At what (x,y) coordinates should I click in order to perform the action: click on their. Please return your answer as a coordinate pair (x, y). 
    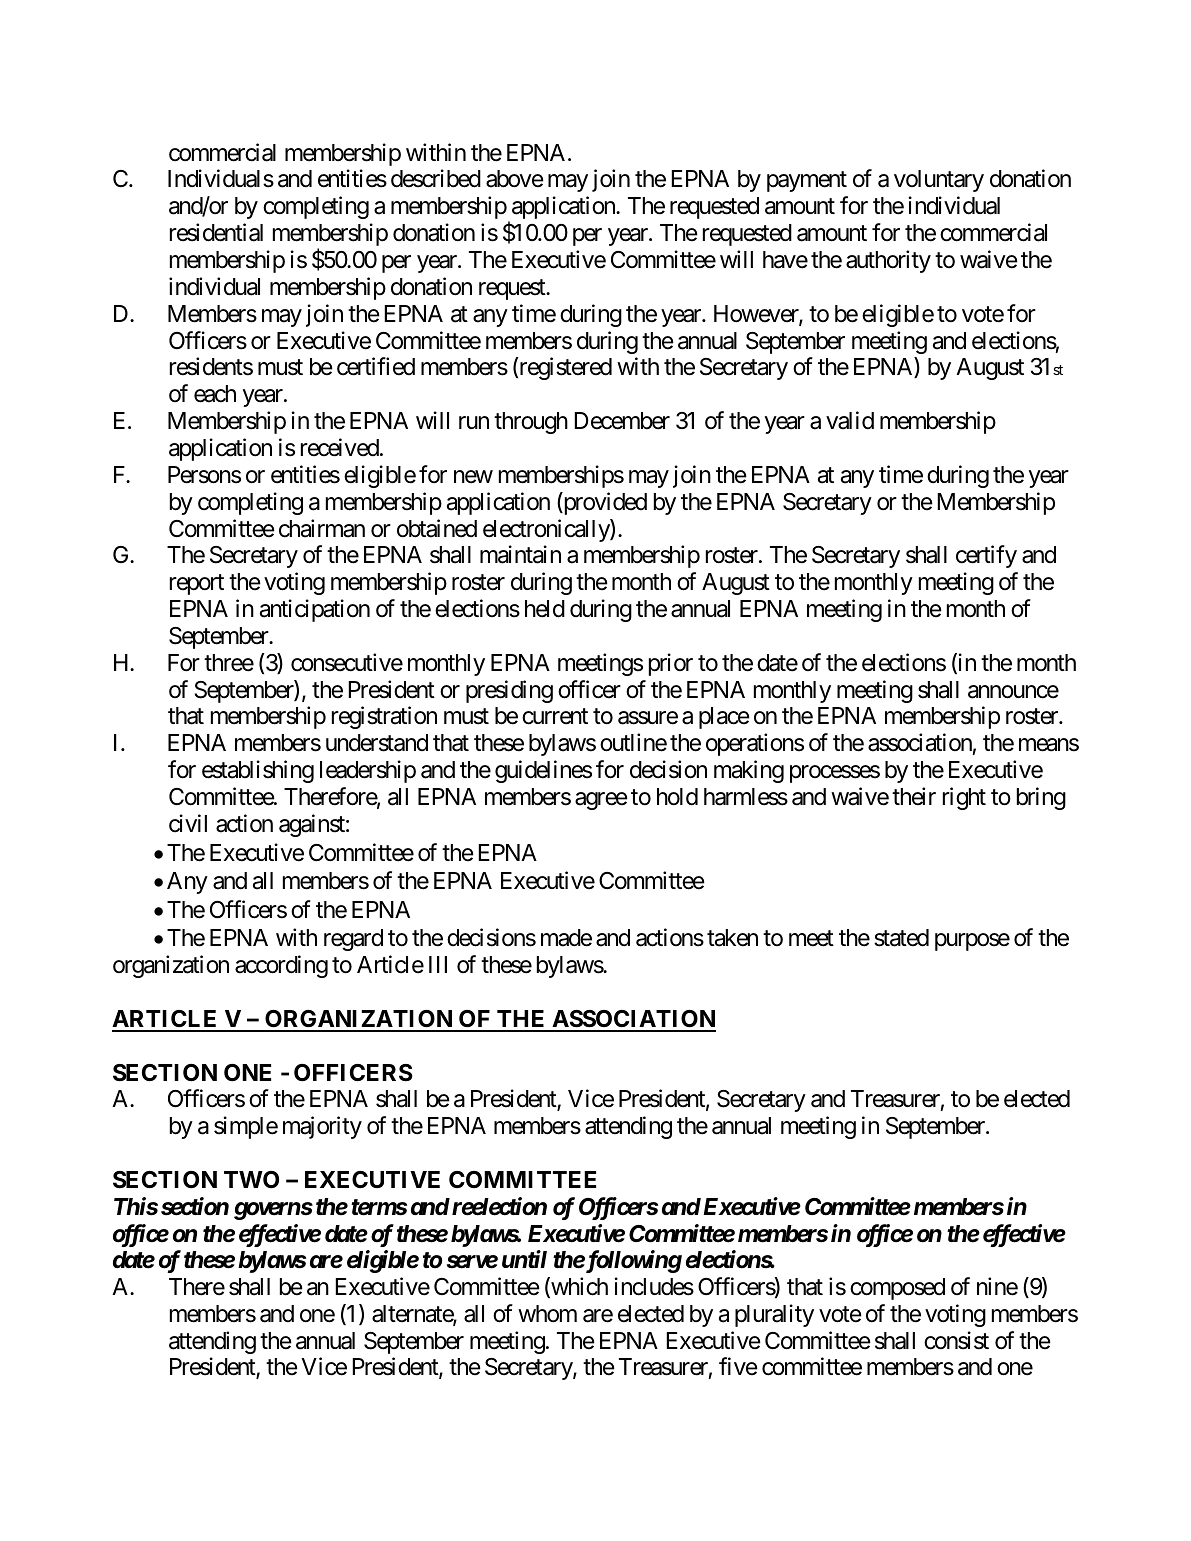
    Looking at the image, I should click on (914, 796).
